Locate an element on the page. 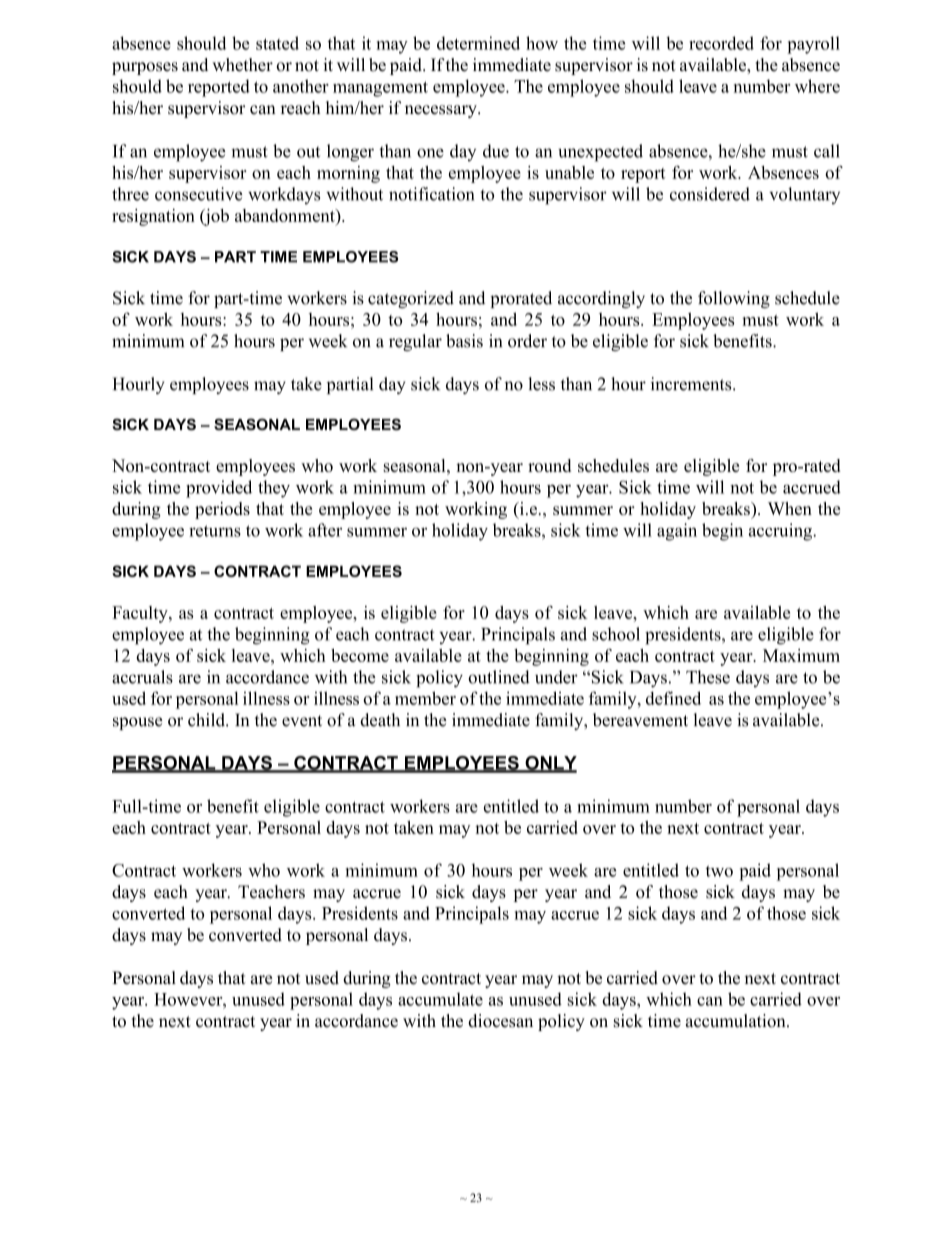 This page has height=1233, width=952. These is located at coordinates (708, 677).
